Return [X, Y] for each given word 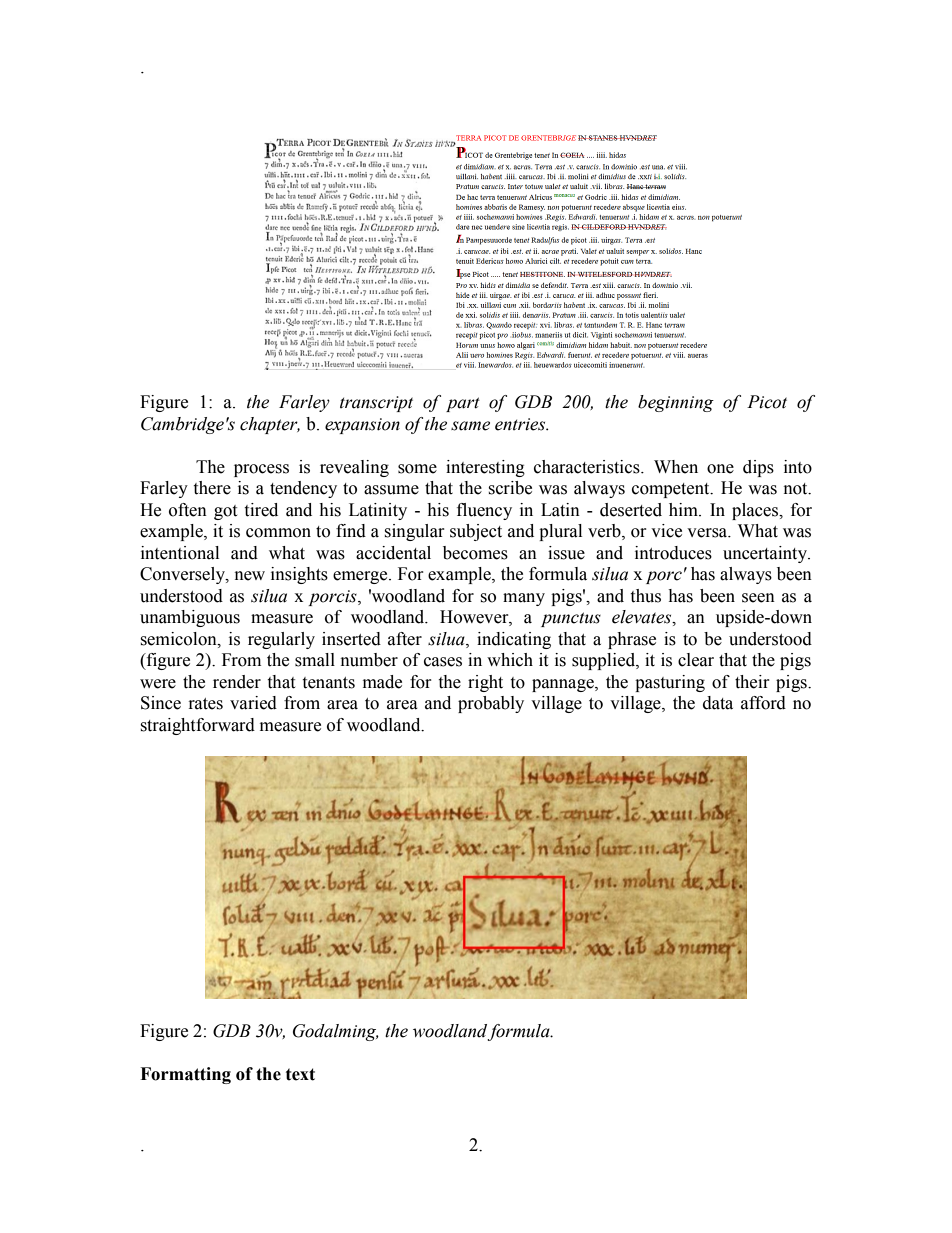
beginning [676, 403]
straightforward [197, 726]
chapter [270, 425]
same [470, 426]
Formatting [185, 1075]
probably [491, 704]
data [718, 703]
